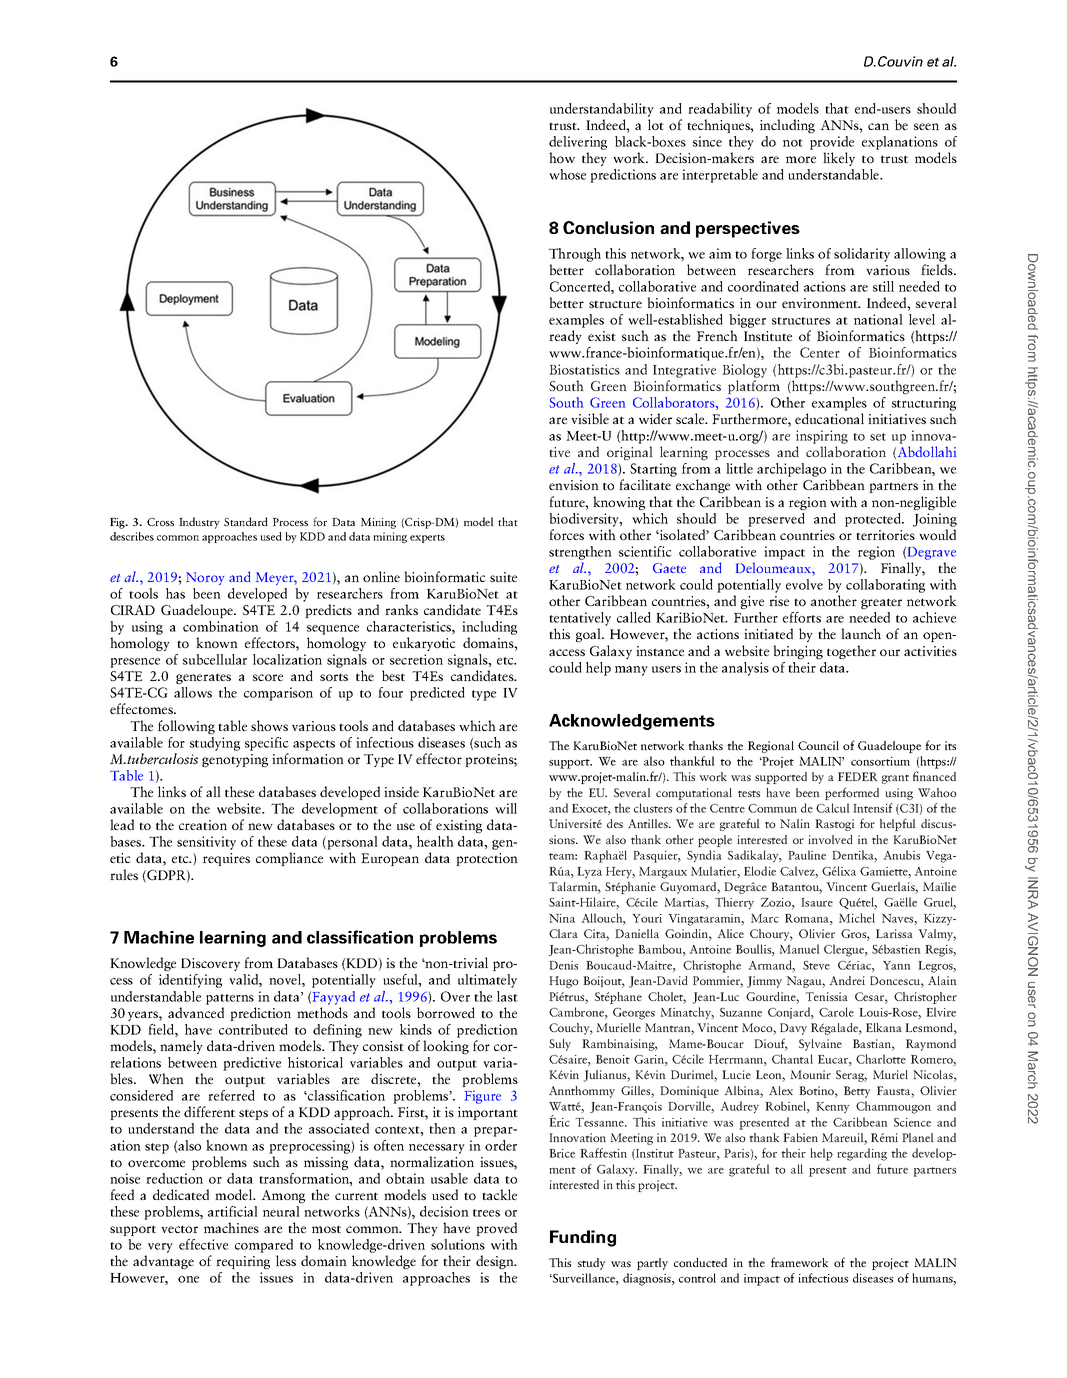  Describe the element at coordinates (199, 523) in the document. I see `Industry` at that location.
